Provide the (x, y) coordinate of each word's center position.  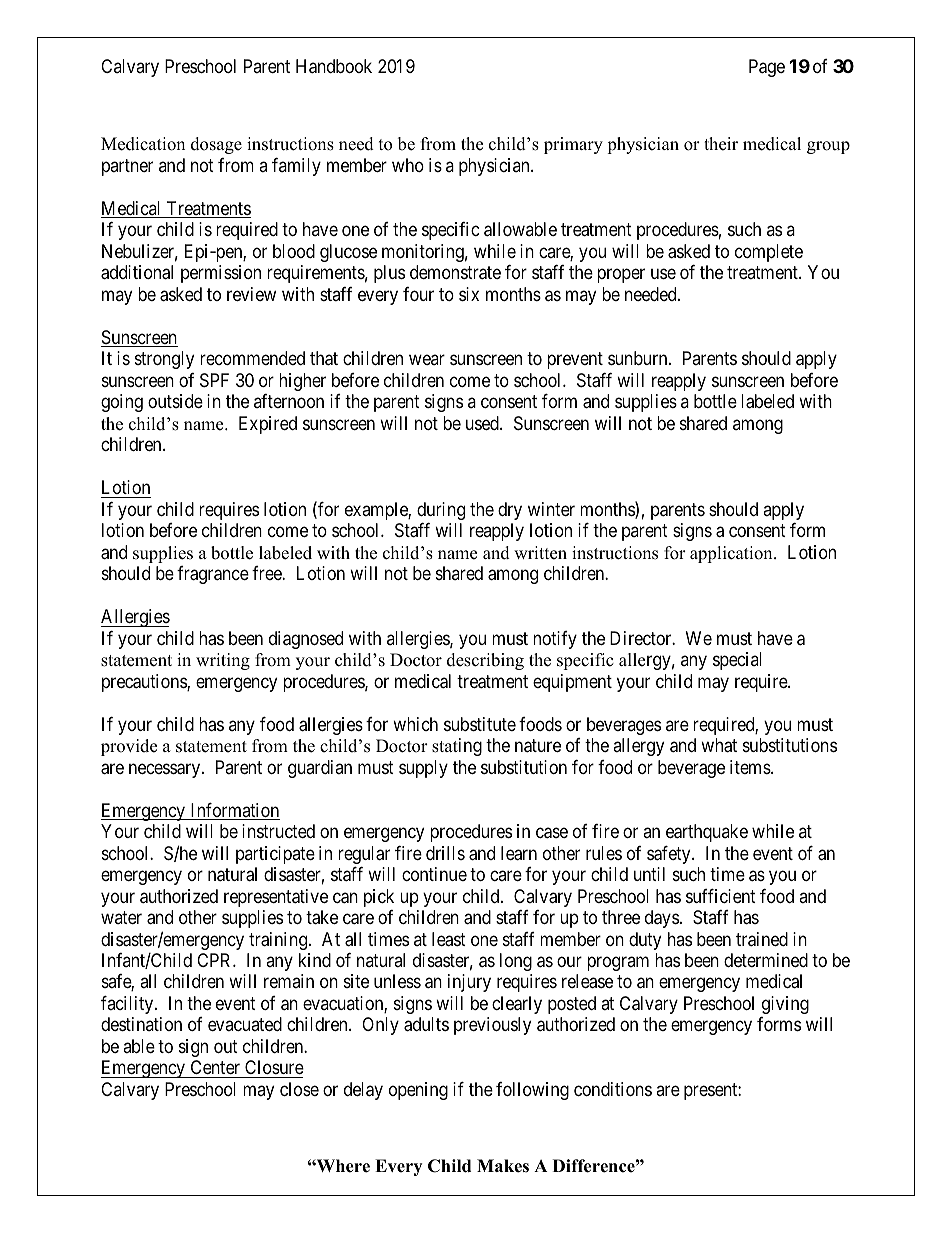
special (737, 661)
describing (485, 661)
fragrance (213, 575)
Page (767, 68)
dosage (216, 145)
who (408, 165)
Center (215, 1069)
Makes (503, 1166)
